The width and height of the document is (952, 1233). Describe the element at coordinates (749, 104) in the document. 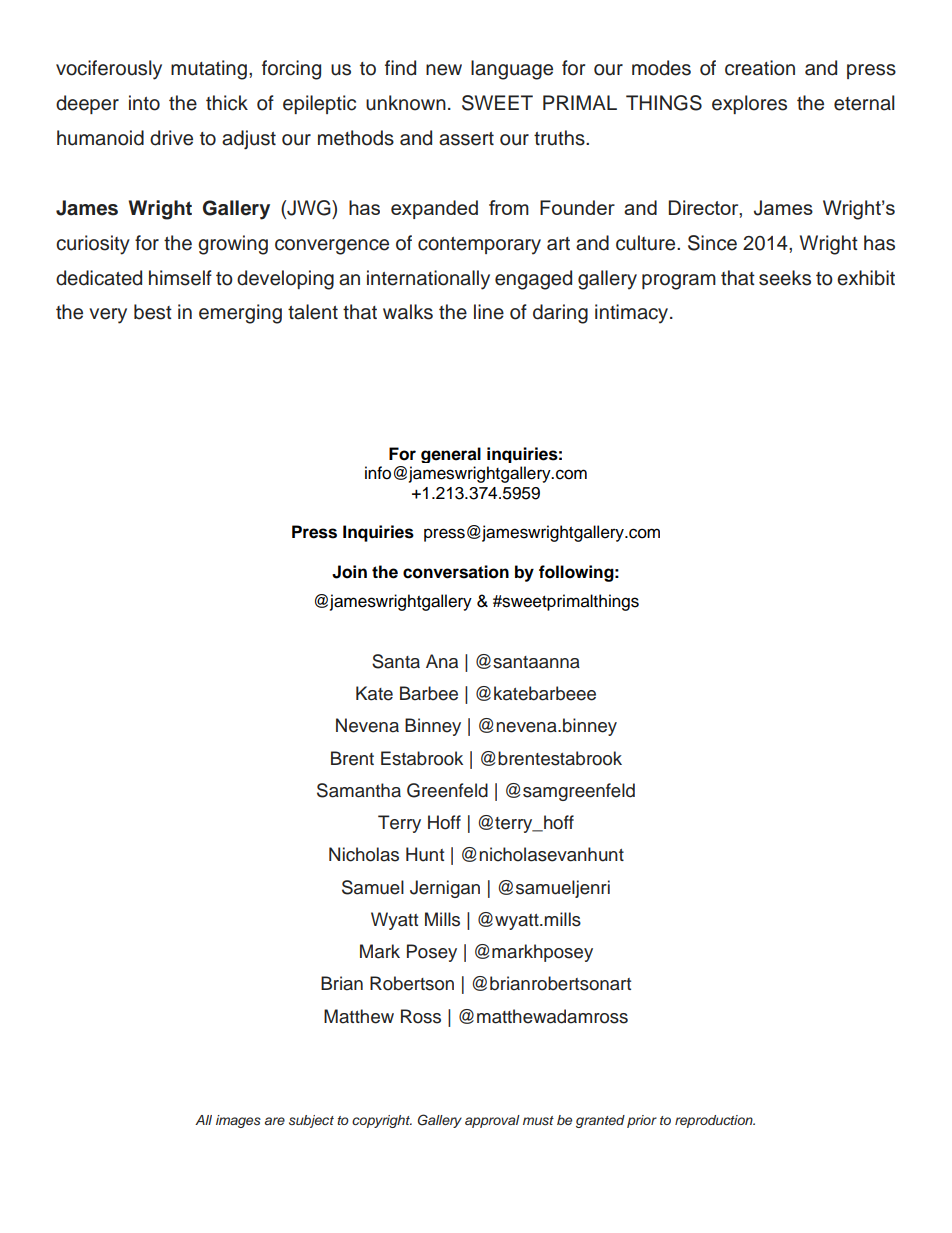

I see `explores` at that location.
